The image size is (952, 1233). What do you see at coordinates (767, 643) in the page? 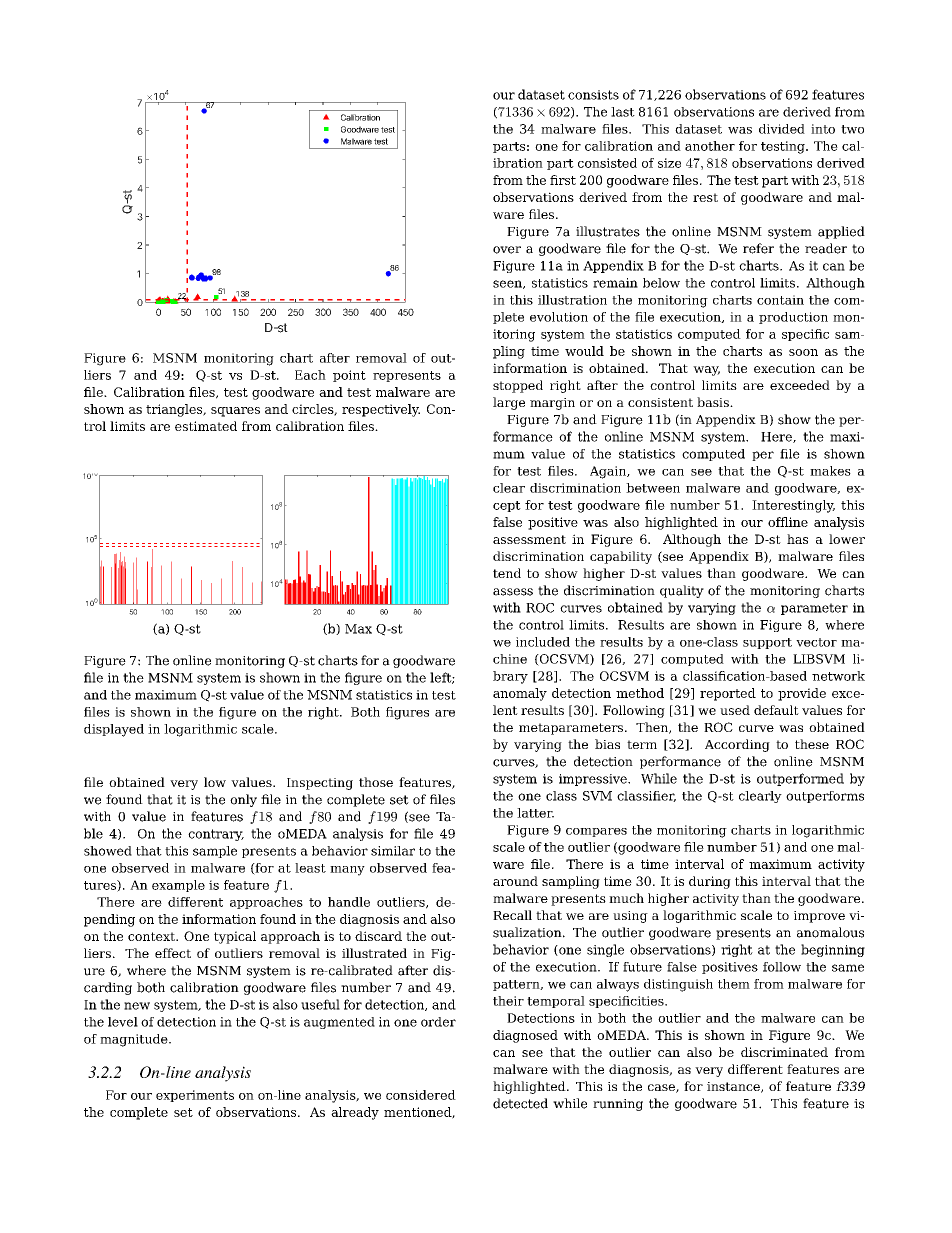
I see `support` at bounding box center [767, 643].
